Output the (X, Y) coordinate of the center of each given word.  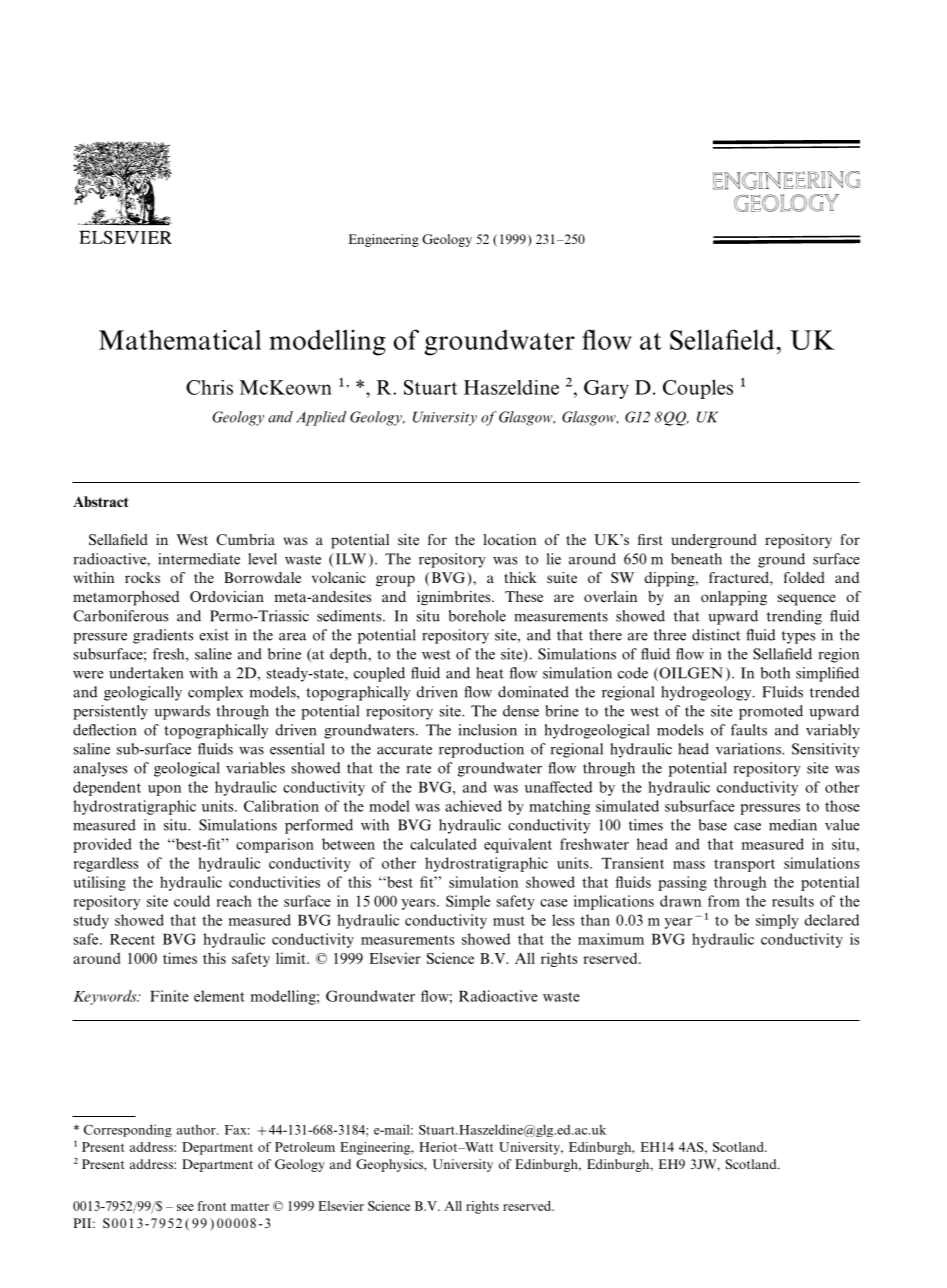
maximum (611, 939)
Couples (698, 389)
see (185, 1207)
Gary (606, 389)
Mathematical (180, 340)
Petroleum (305, 1147)
